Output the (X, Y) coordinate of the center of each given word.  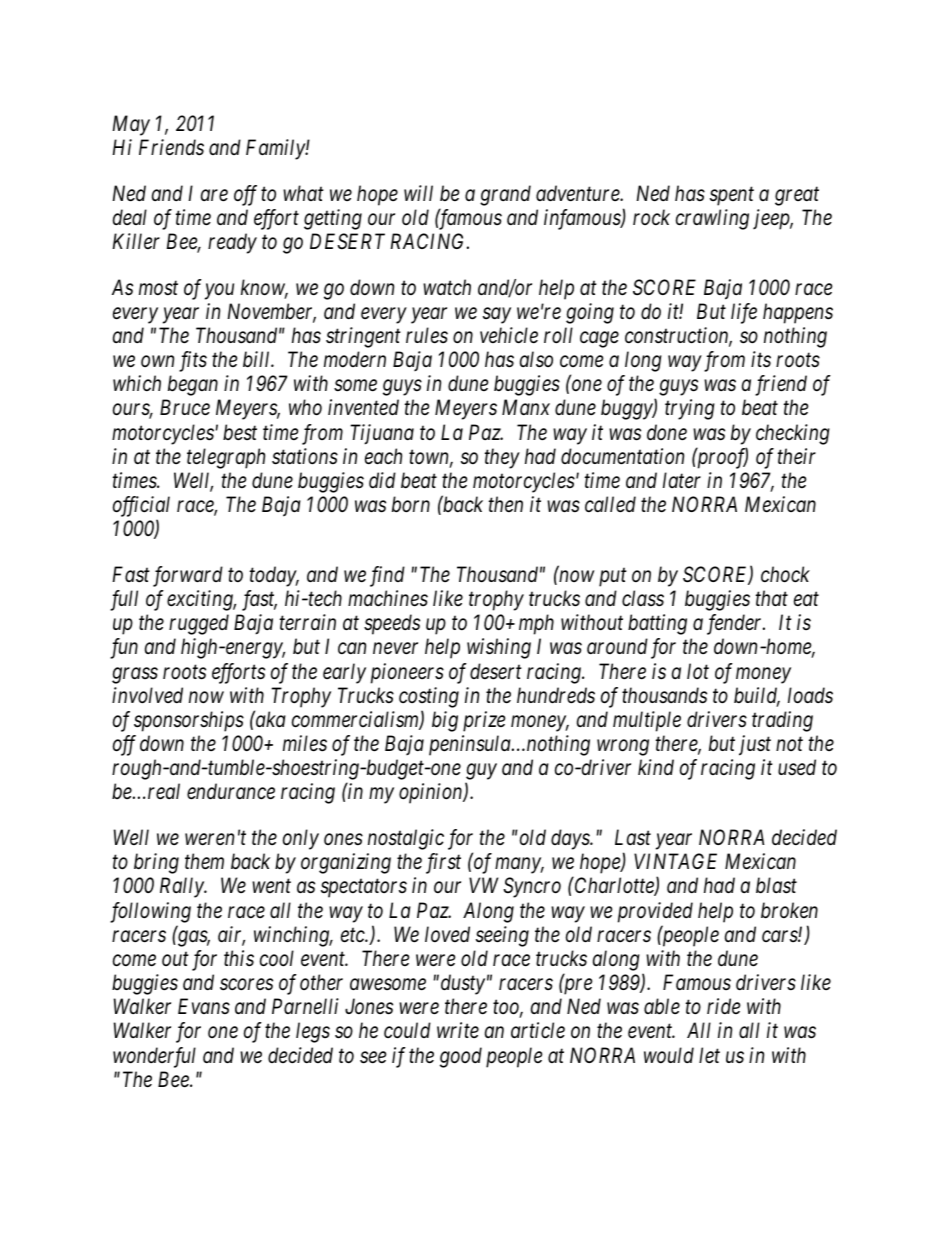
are (214, 195)
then (506, 504)
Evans (204, 1007)
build (757, 696)
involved (147, 695)
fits (193, 361)
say (497, 315)
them (204, 861)
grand (505, 195)
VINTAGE (675, 861)
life (744, 313)
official (141, 506)
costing (429, 697)
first (443, 863)
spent (732, 196)
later (682, 480)
